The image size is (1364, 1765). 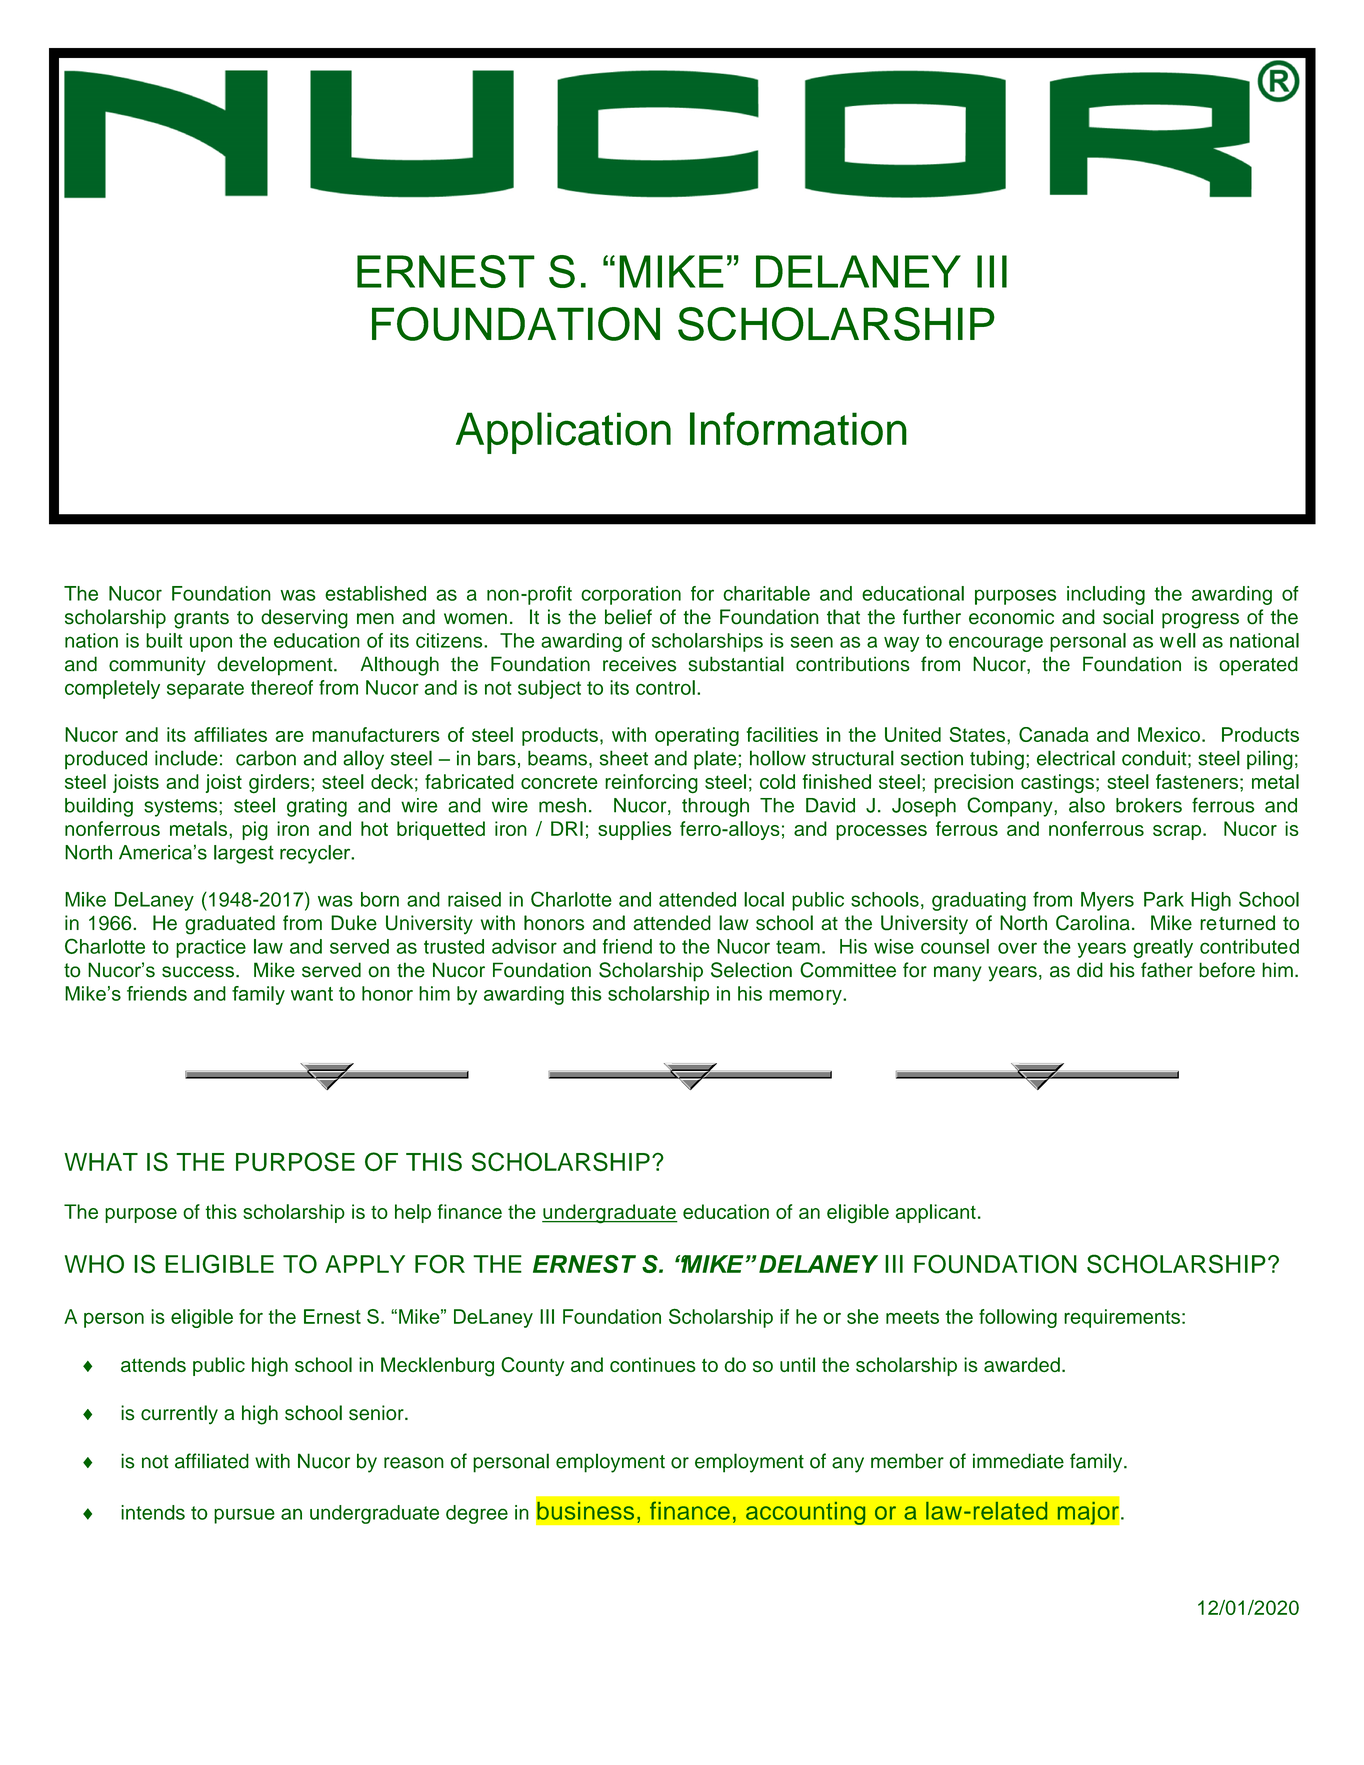 What do you see at coordinates (365, 1264) in the image?
I see `APPLY` at bounding box center [365, 1264].
